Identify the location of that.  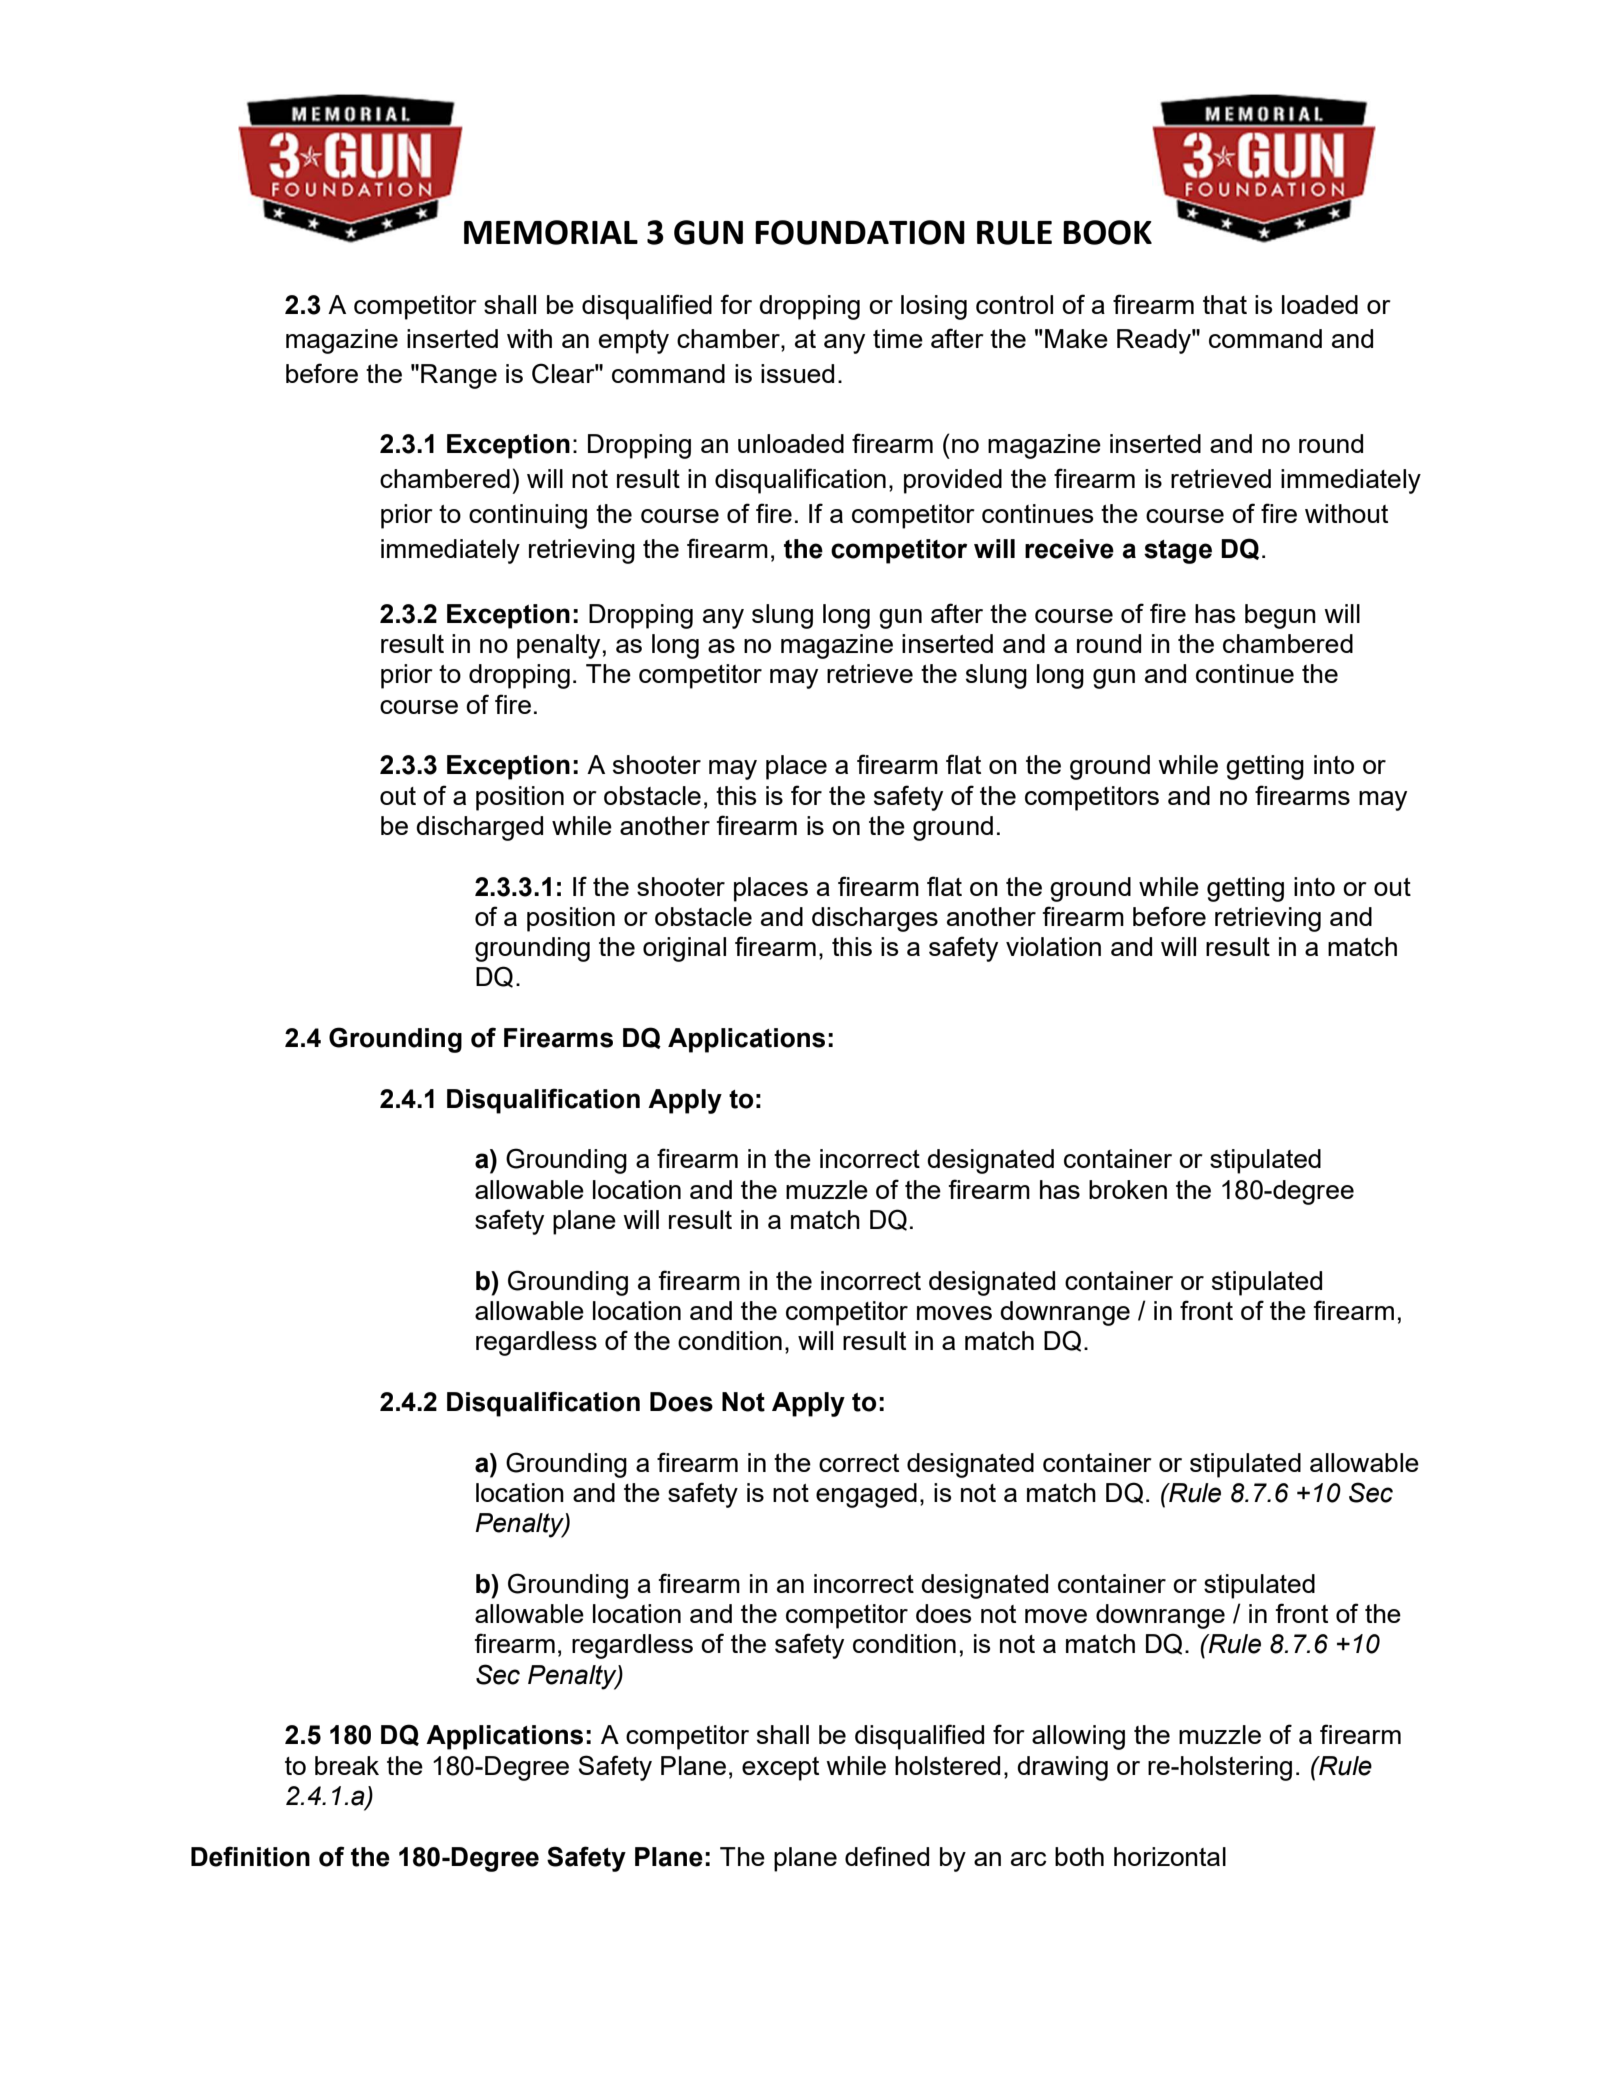
(1225, 304).
